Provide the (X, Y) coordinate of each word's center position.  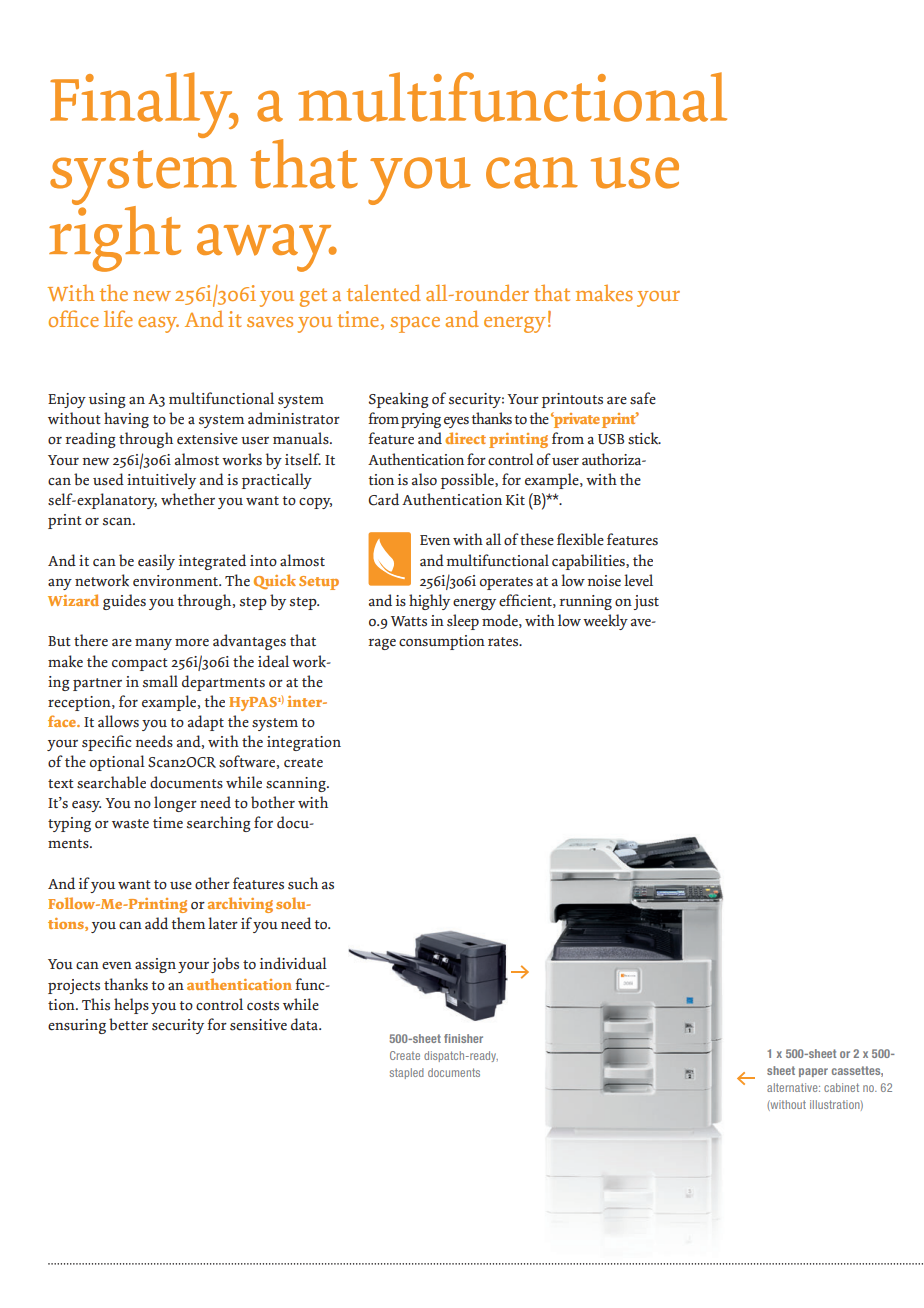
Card (383, 499)
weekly (605, 622)
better (128, 1024)
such (303, 883)
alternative (793, 1087)
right (115, 237)
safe (643, 398)
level (638, 580)
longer (175, 804)
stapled (407, 1073)
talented (384, 293)
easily (156, 562)
